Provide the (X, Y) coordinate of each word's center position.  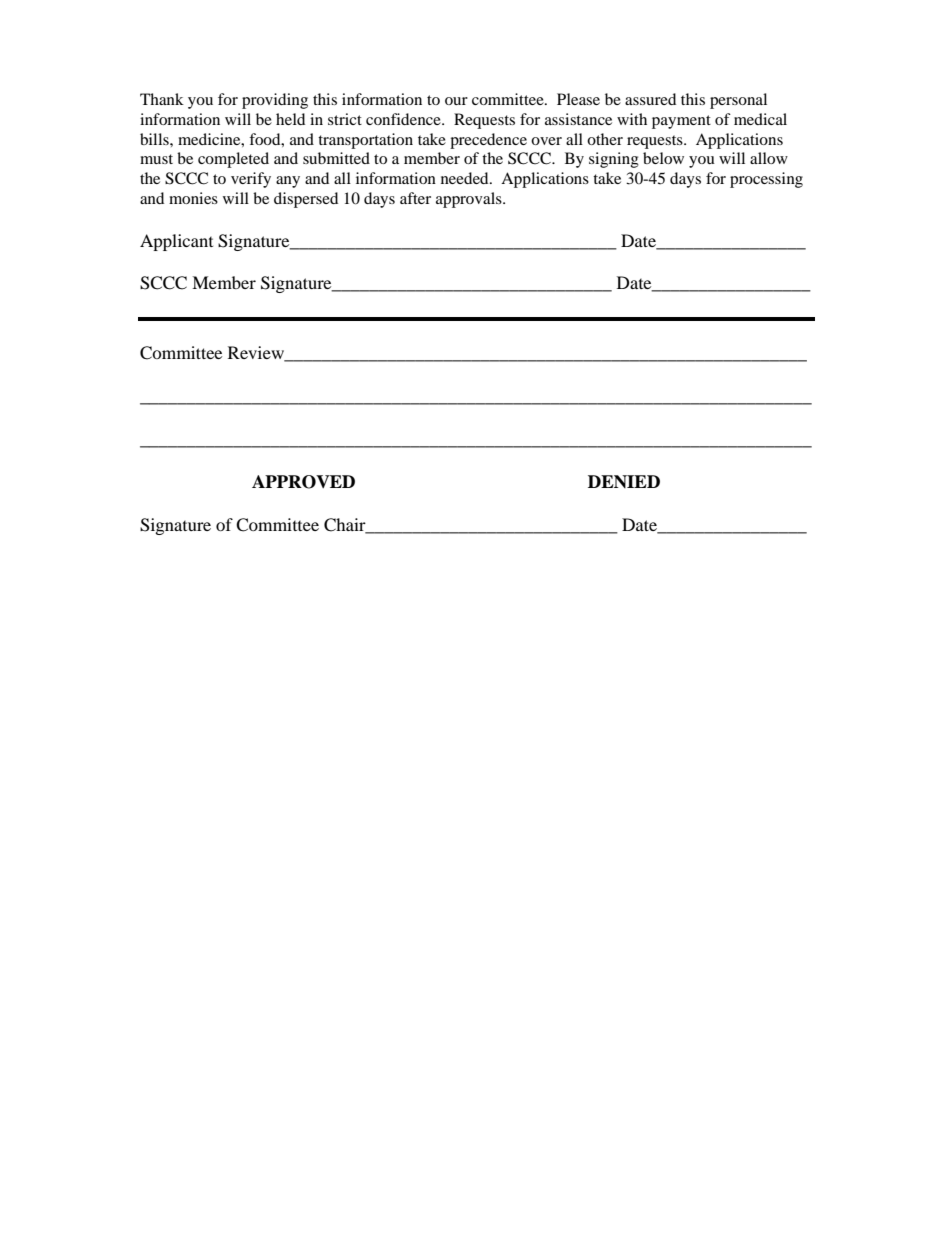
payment (681, 122)
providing (275, 101)
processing (766, 180)
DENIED (624, 481)
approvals (470, 200)
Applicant (176, 242)
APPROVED (303, 482)
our (456, 101)
